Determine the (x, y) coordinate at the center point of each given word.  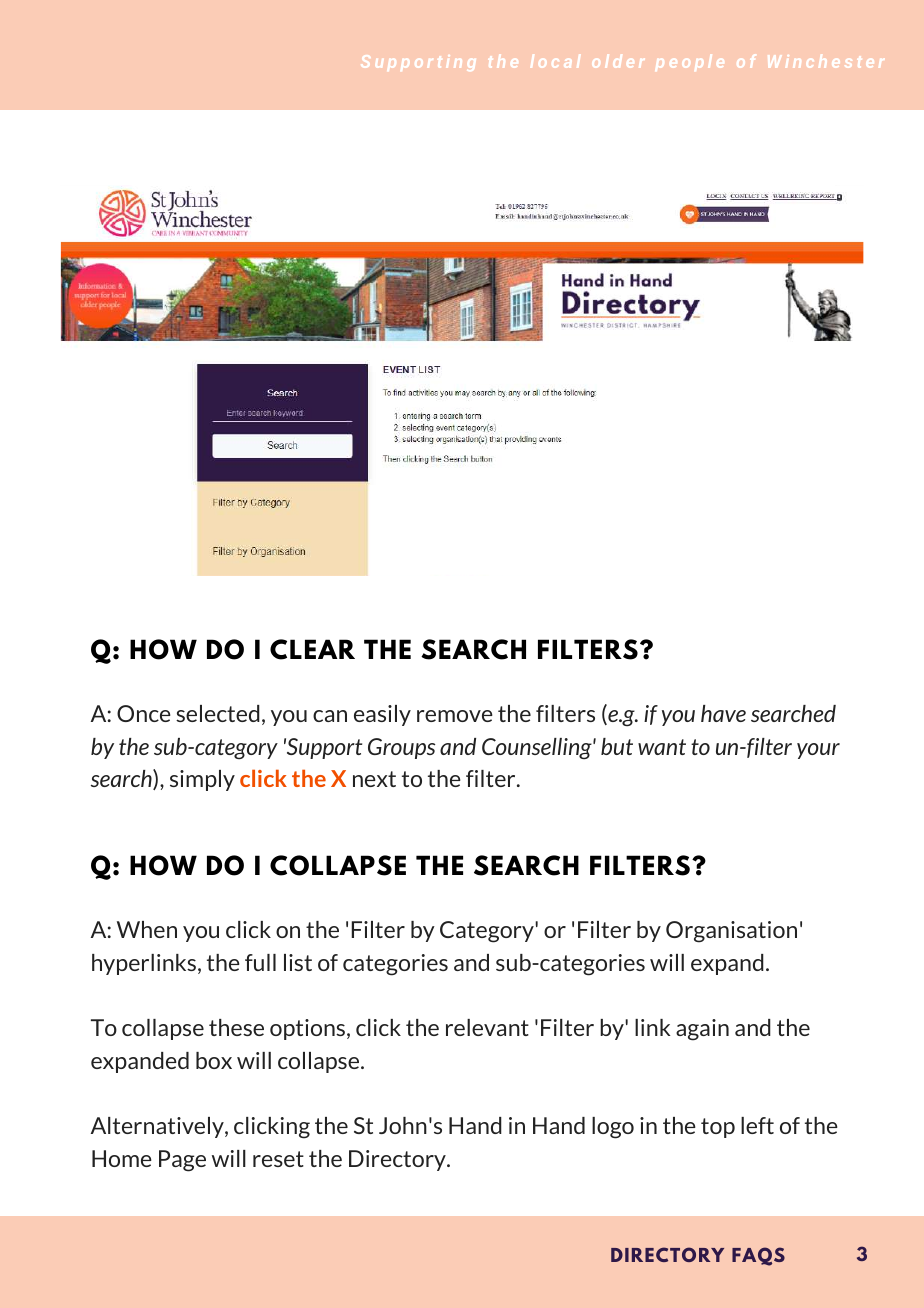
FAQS (758, 1256)
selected (218, 713)
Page (182, 1161)
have (723, 713)
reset (278, 1159)
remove (455, 716)
